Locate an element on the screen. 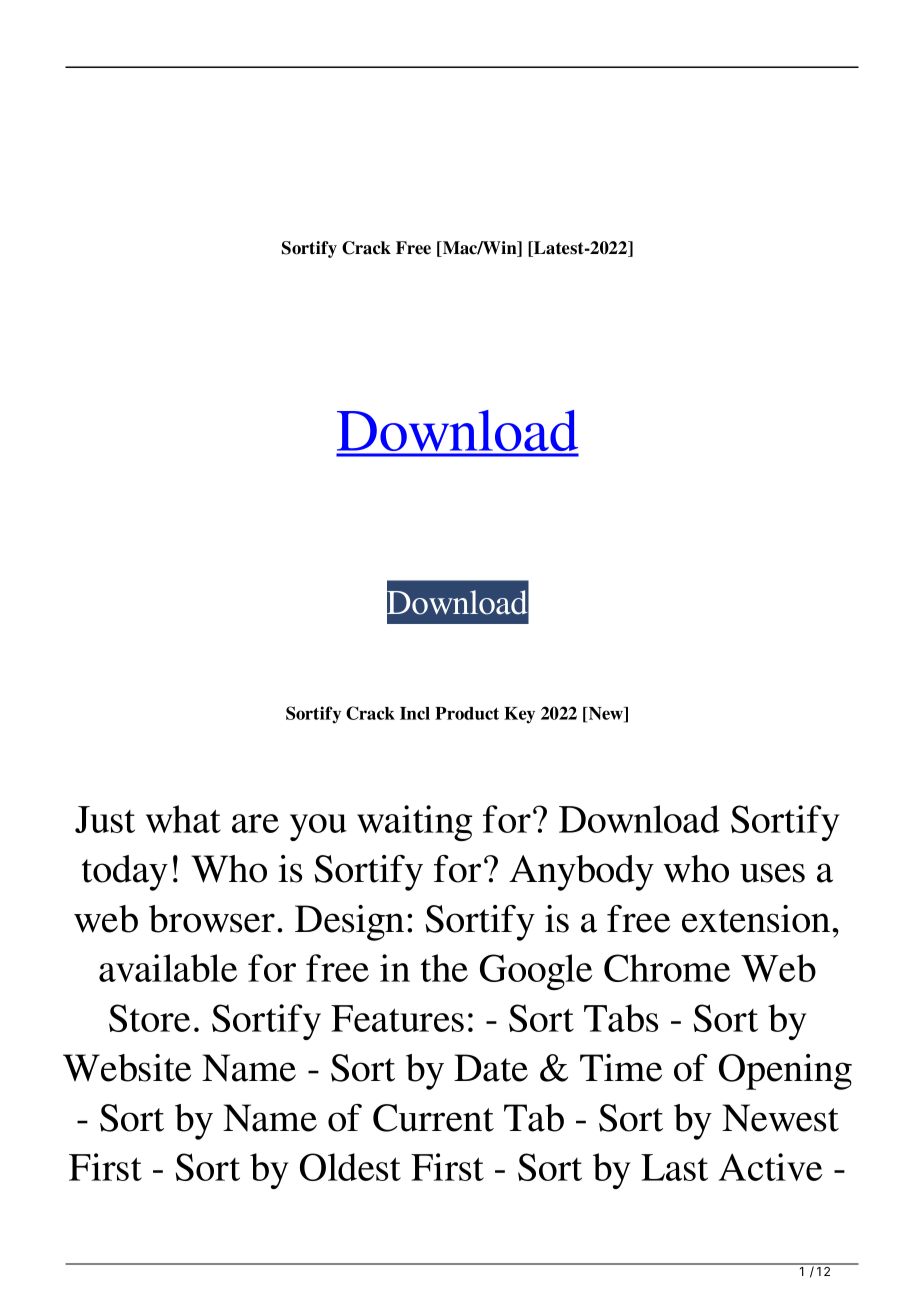 The height and width of the screenshot is (1308, 924). Incl is located at coordinates (415, 713).
